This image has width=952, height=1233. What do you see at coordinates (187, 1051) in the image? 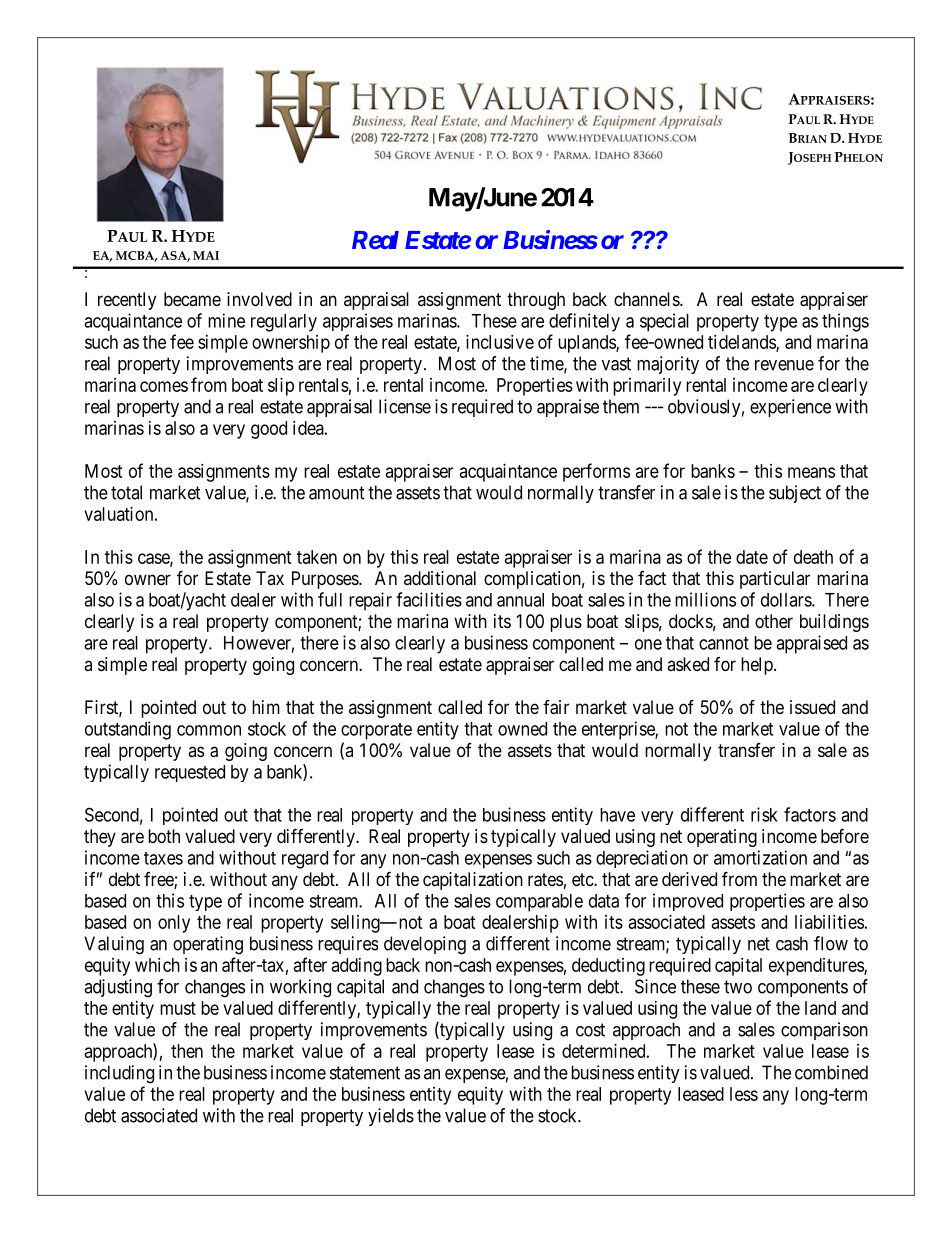
I see `then` at bounding box center [187, 1051].
